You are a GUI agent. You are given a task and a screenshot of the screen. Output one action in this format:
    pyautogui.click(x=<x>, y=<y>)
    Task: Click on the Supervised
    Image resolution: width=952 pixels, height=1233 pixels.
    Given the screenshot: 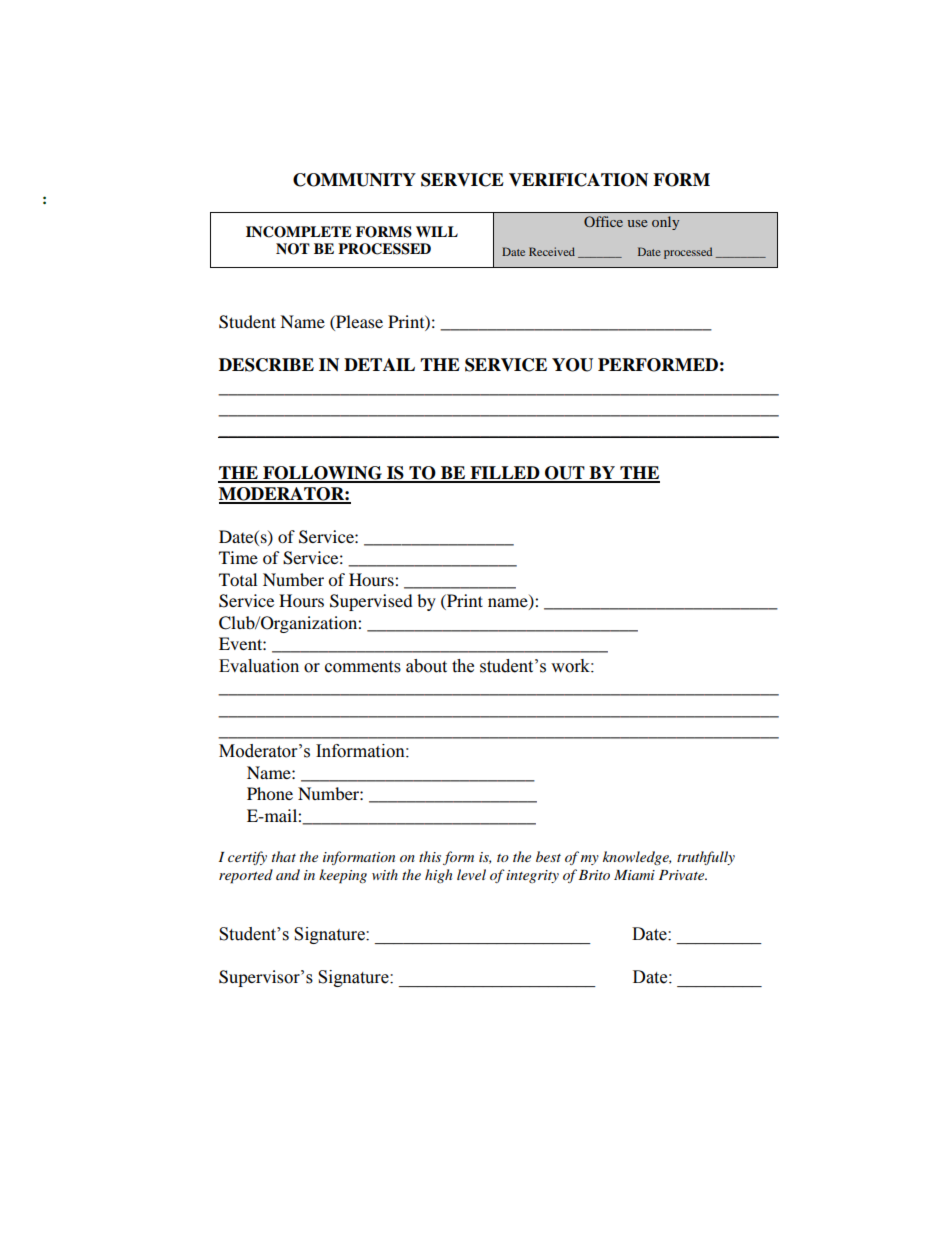 What is the action you would take?
    pyautogui.click(x=371, y=602)
